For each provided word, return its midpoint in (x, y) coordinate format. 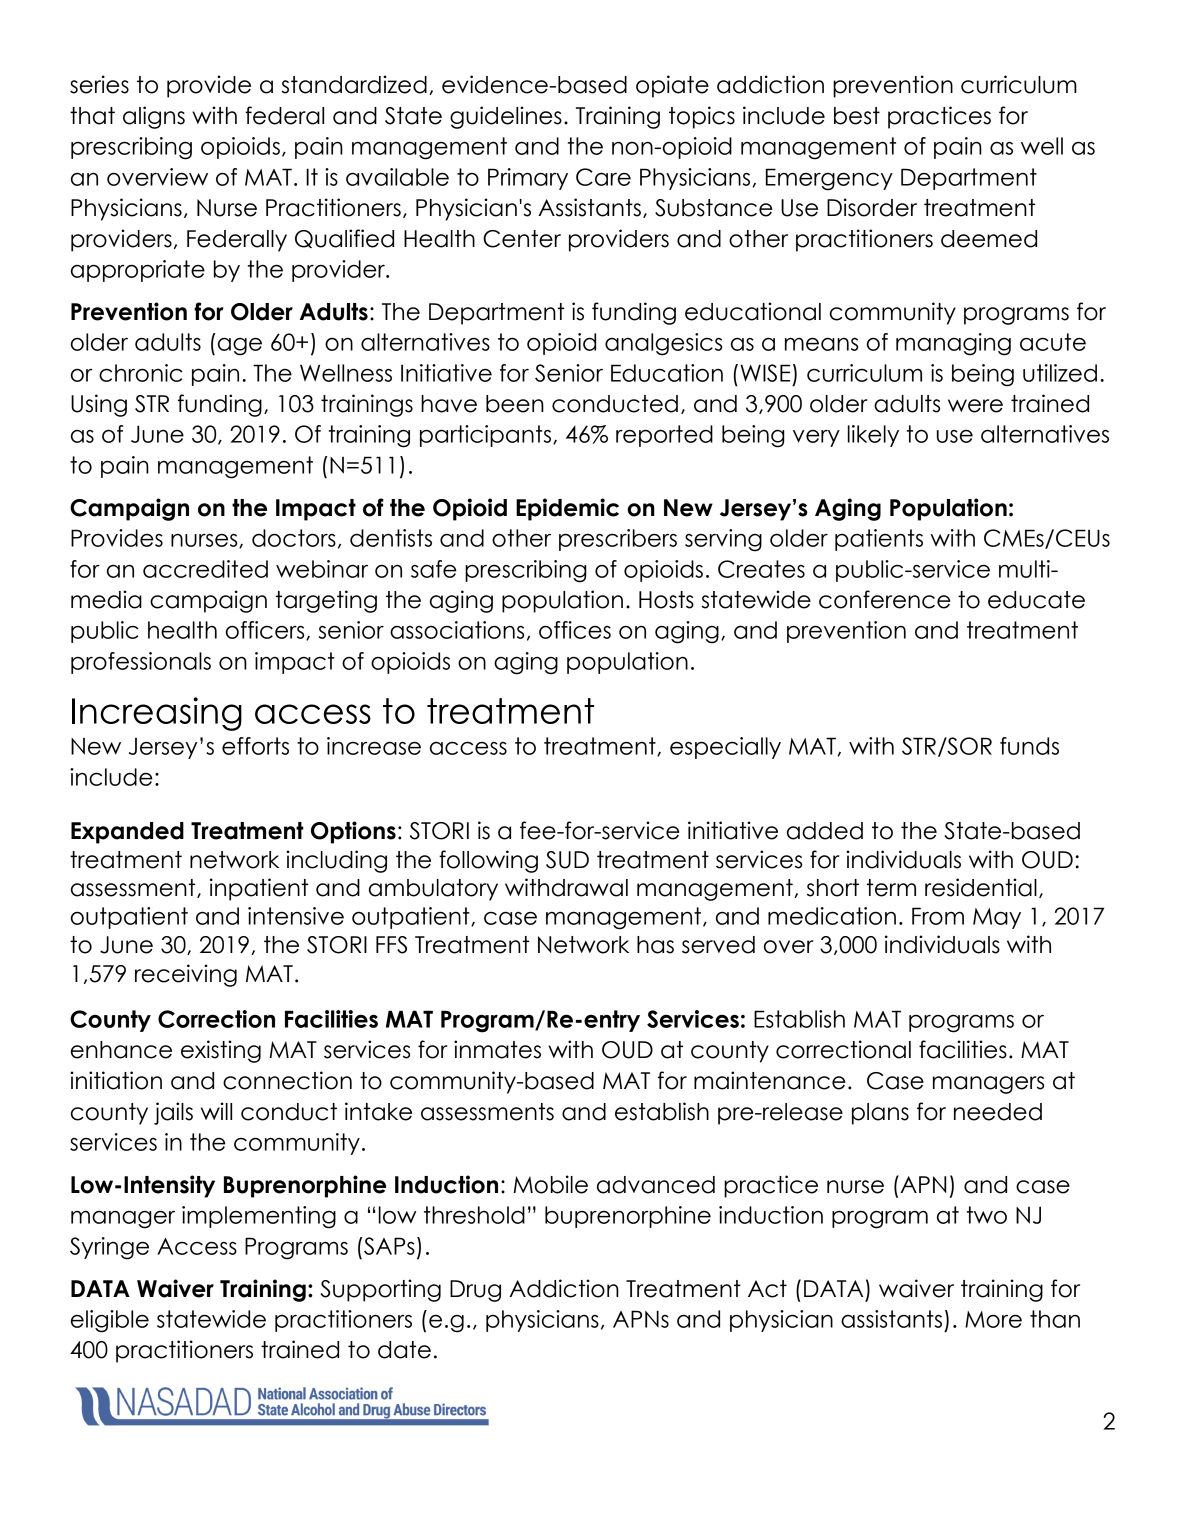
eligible (110, 1321)
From (938, 916)
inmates (497, 1049)
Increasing (157, 714)
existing (221, 1051)
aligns (154, 117)
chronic (141, 373)
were (975, 406)
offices (575, 630)
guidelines (506, 117)
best (857, 116)
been (515, 404)
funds (1029, 746)
